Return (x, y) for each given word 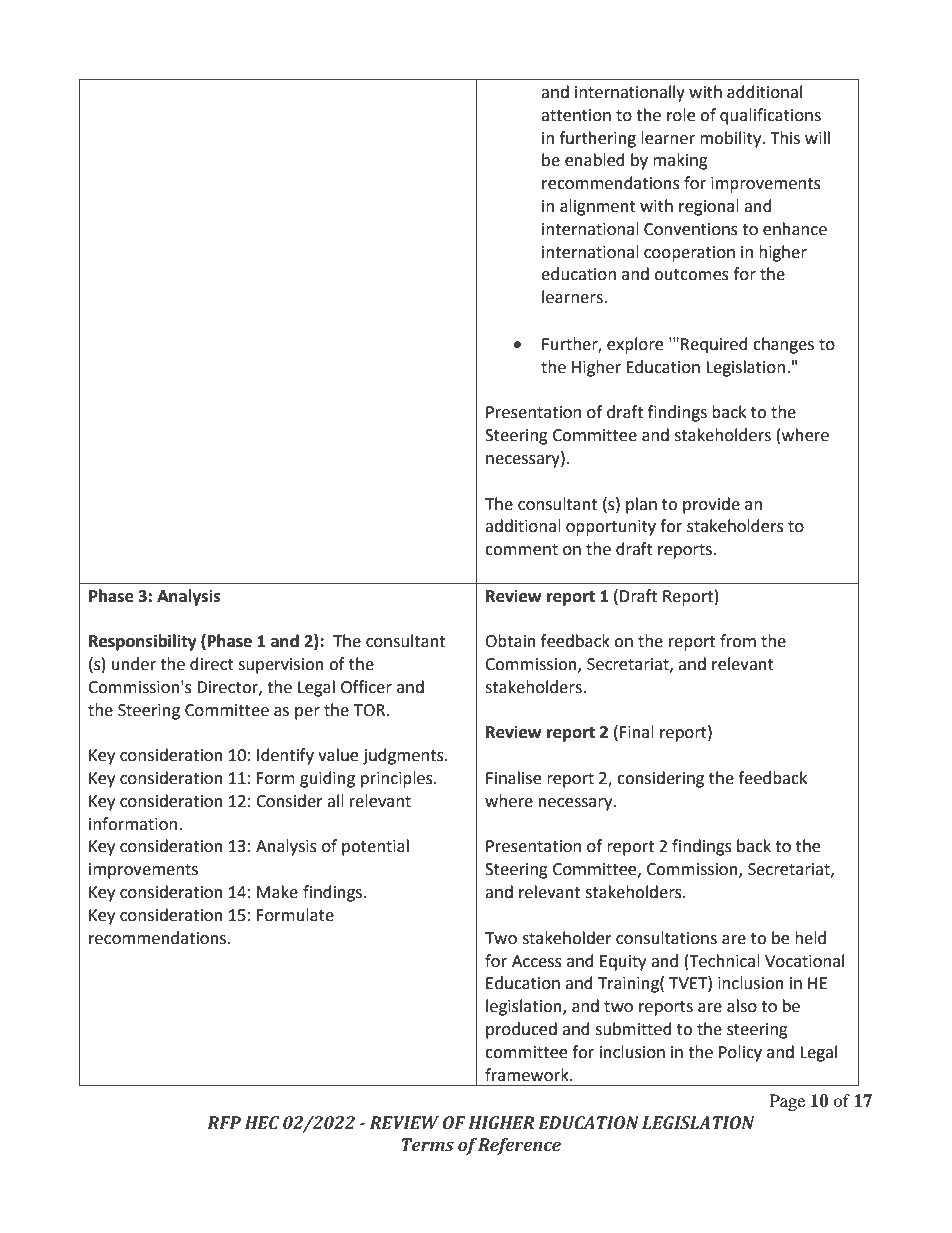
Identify (285, 756)
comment (521, 550)
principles (398, 779)
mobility (732, 139)
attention (576, 115)
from (738, 641)
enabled (595, 160)
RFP (224, 1122)
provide (711, 505)
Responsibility (143, 642)
